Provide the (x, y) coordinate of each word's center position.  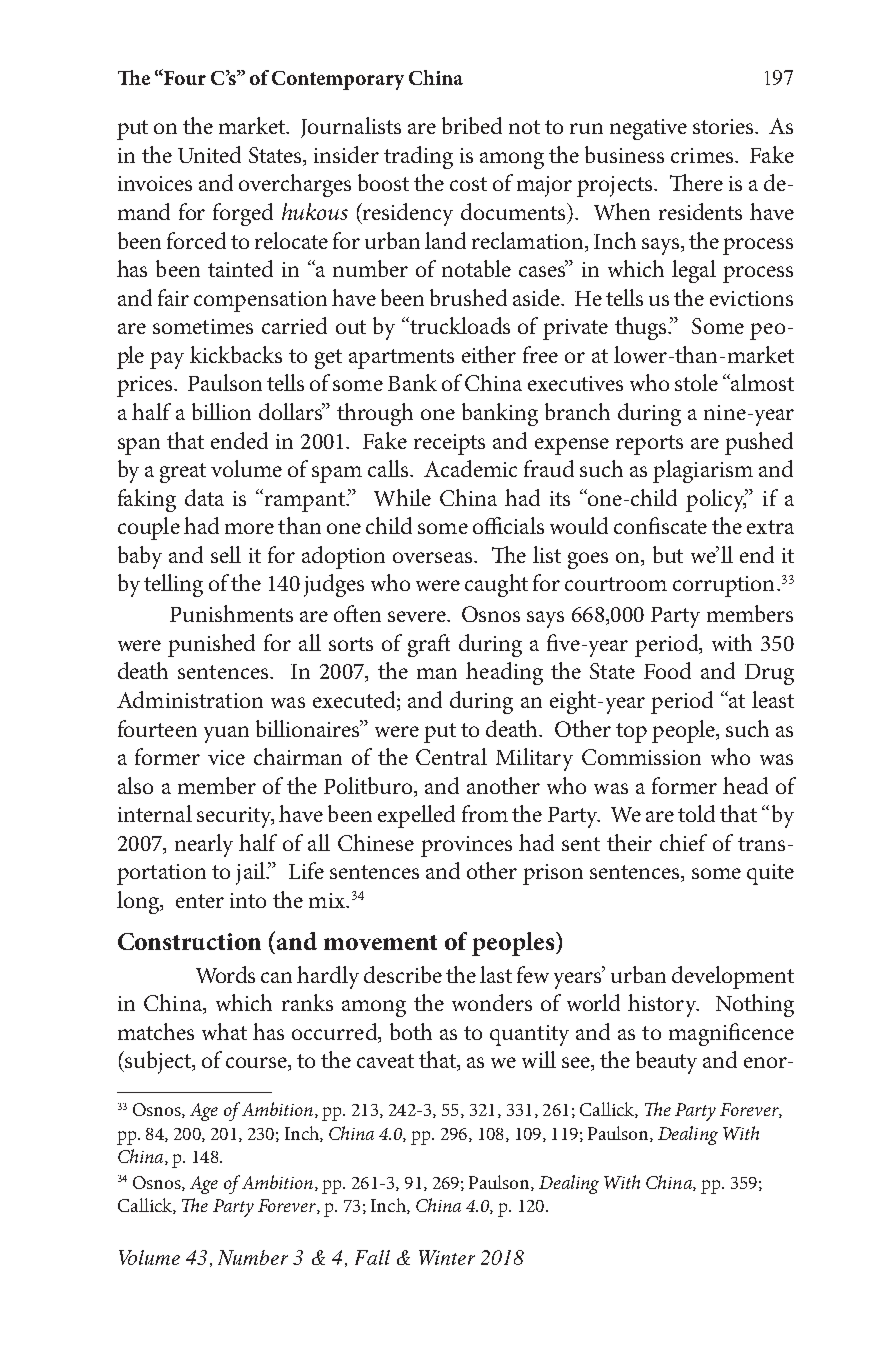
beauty (666, 1062)
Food (667, 670)
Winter (447, 1257)
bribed (472, 125)
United (209, 154)
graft (429, 645)
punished (211, 645)
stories (724, 126)
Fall (372, 1257)
